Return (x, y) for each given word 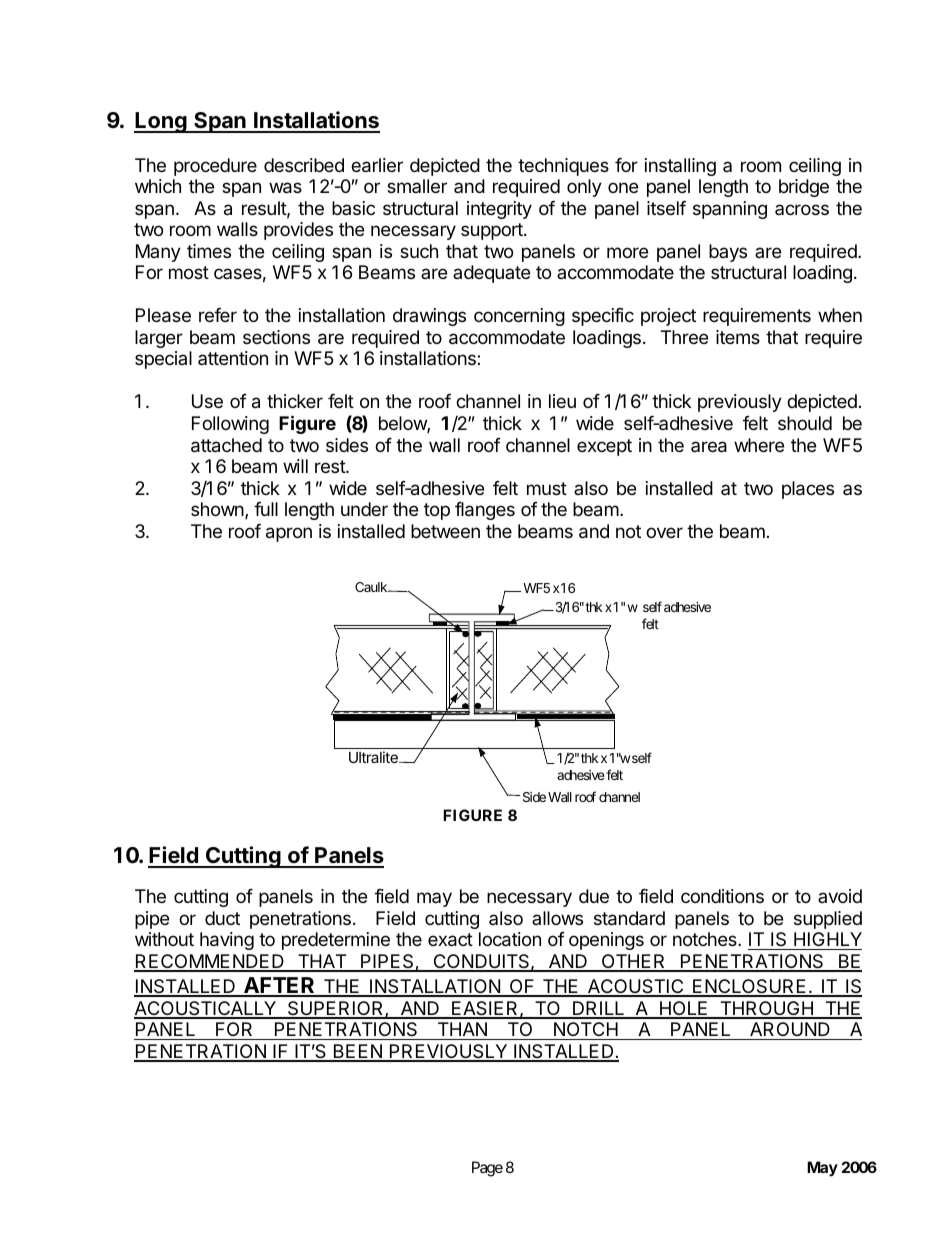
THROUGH (766, 1009)
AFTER (279, 986)
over (664, 532)
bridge (804, 188)
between (445, 531)
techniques (563, 167)
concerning (519, 317)
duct (222, 918)
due (594, 896)
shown (218, 510)
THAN (462, 1029)
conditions (722, 896)
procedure (215, 167)
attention (233, 358)
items (738, 337)
